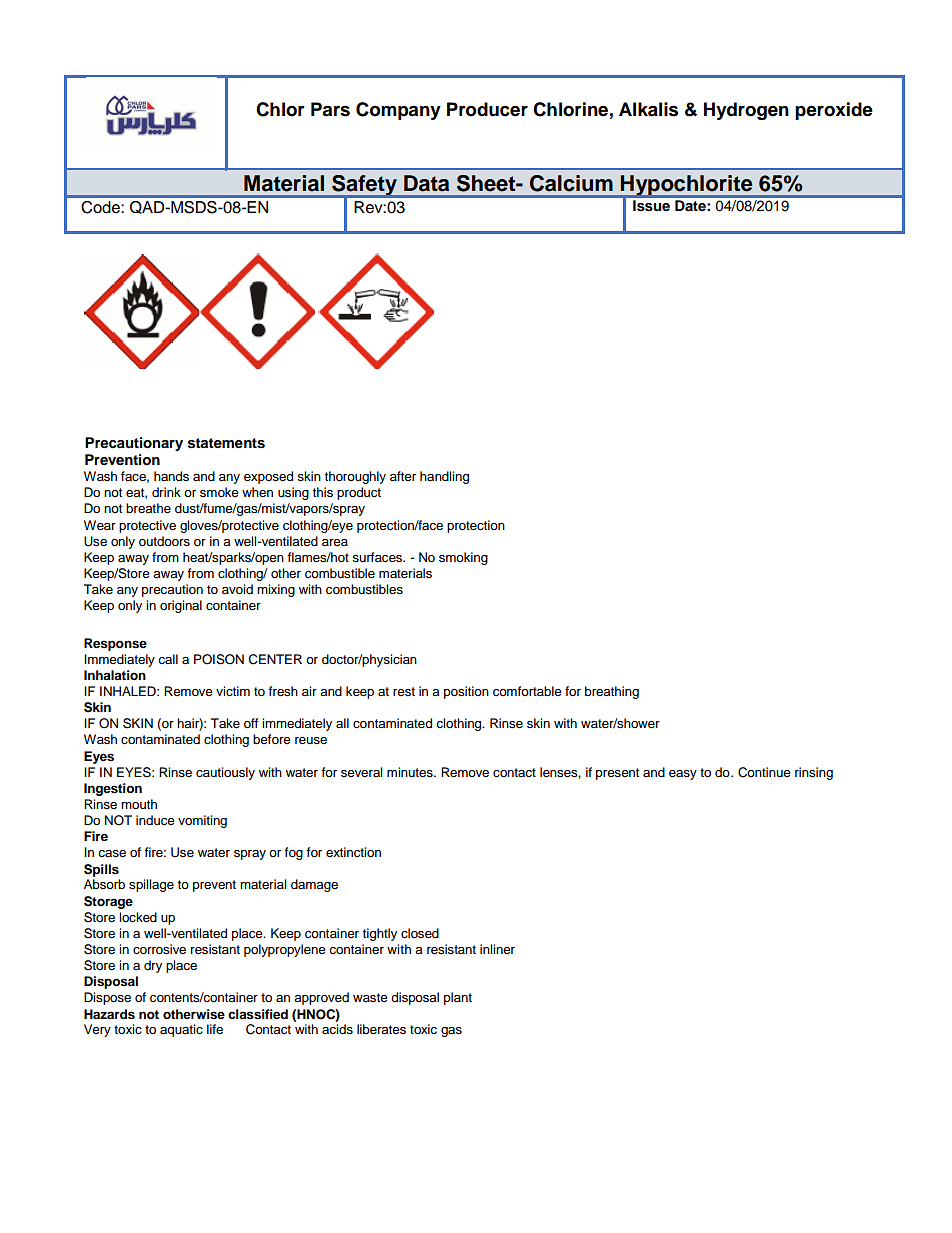 This image has height=1233, width=952. I want to click on after, so click(403, 476).
